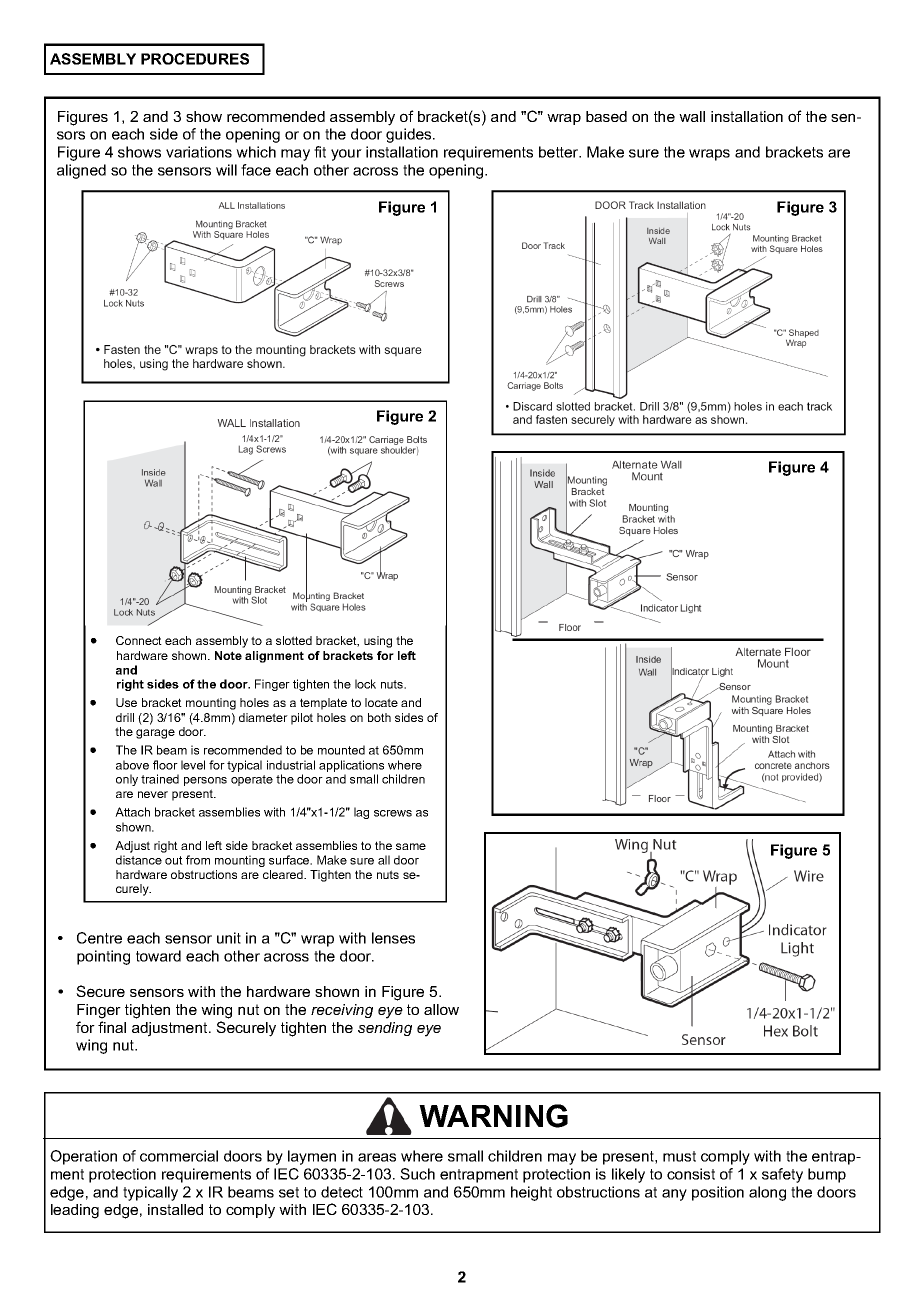 The width and height of the image is (924, 1308). What do you see at coordinates (410, 135) in the image?
I see `guides` at bounding box center [410, 135].
